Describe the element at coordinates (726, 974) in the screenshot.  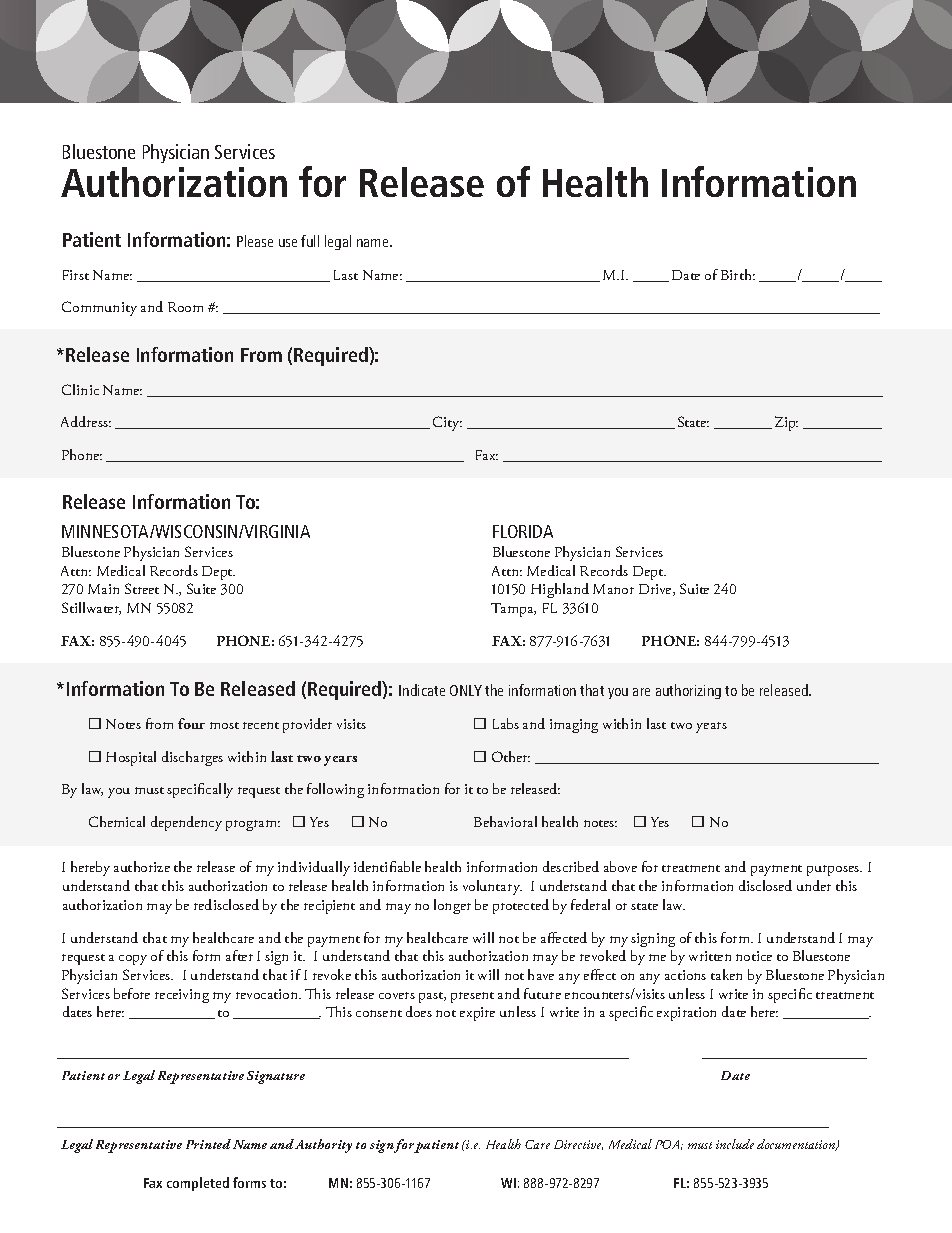
I see `taken` at that location.
